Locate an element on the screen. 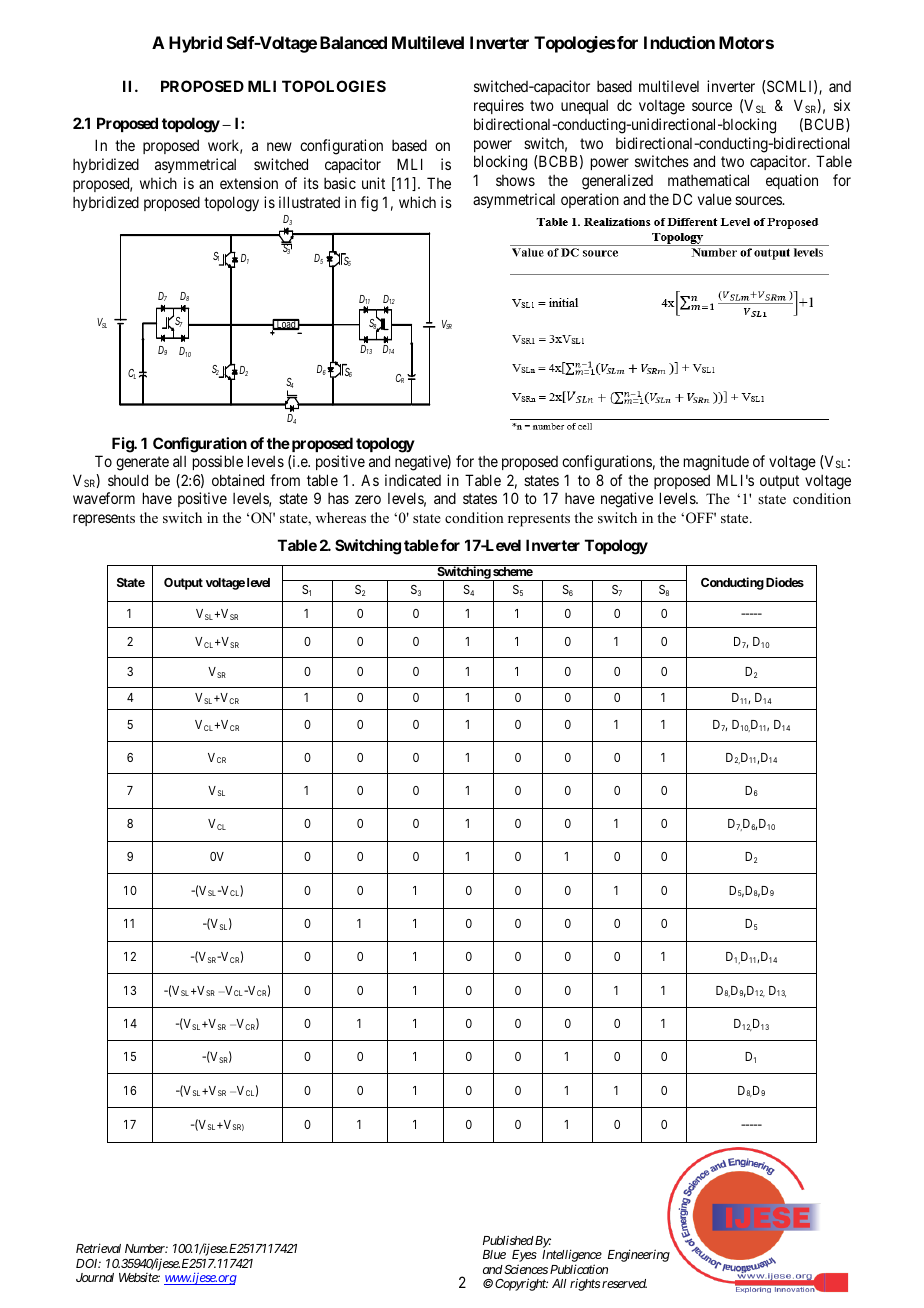 This screenshot has height=1308, width=924. Diodes is located at coordinates (785, 582).
